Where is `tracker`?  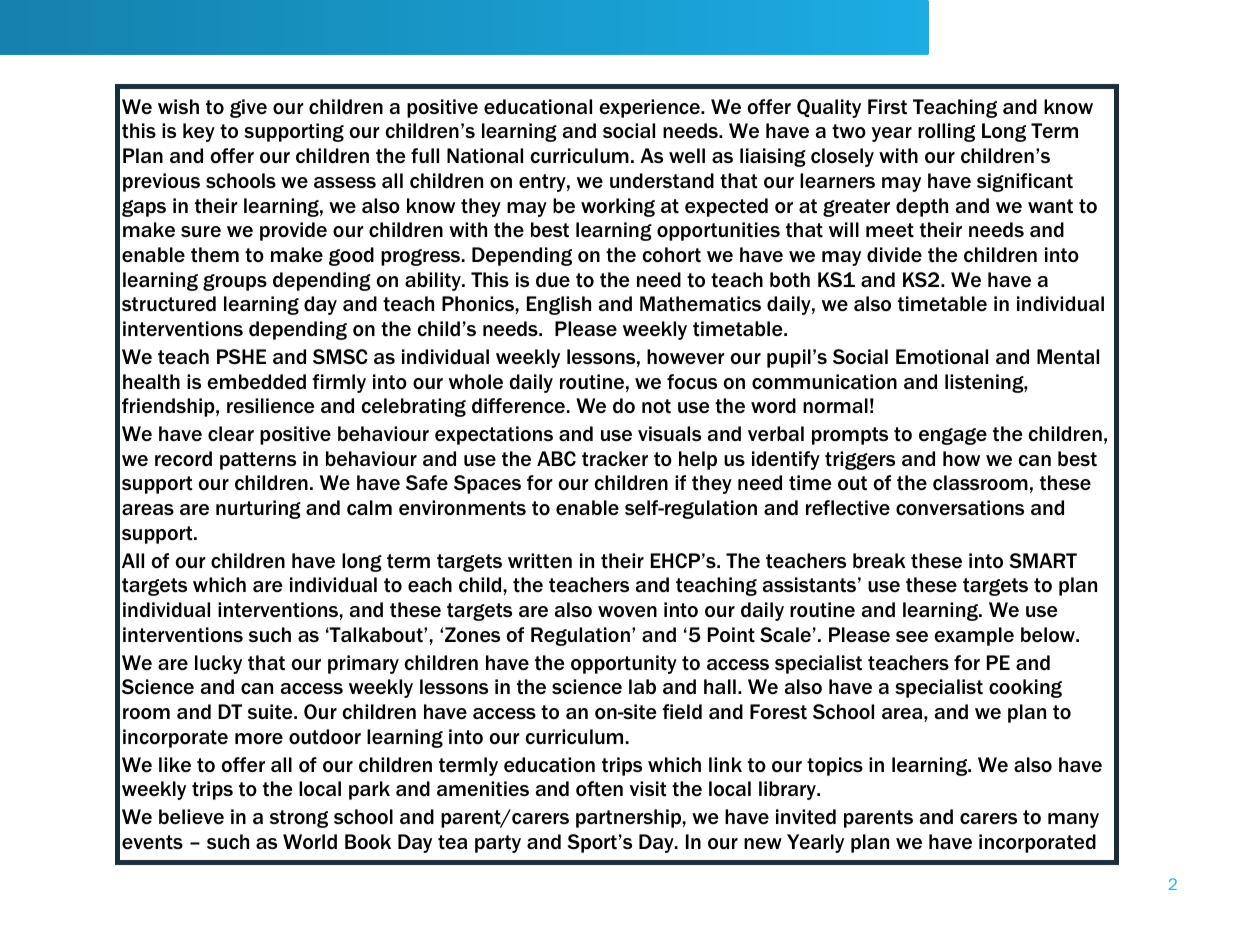 tracker is located at coordinates (615, 459).
